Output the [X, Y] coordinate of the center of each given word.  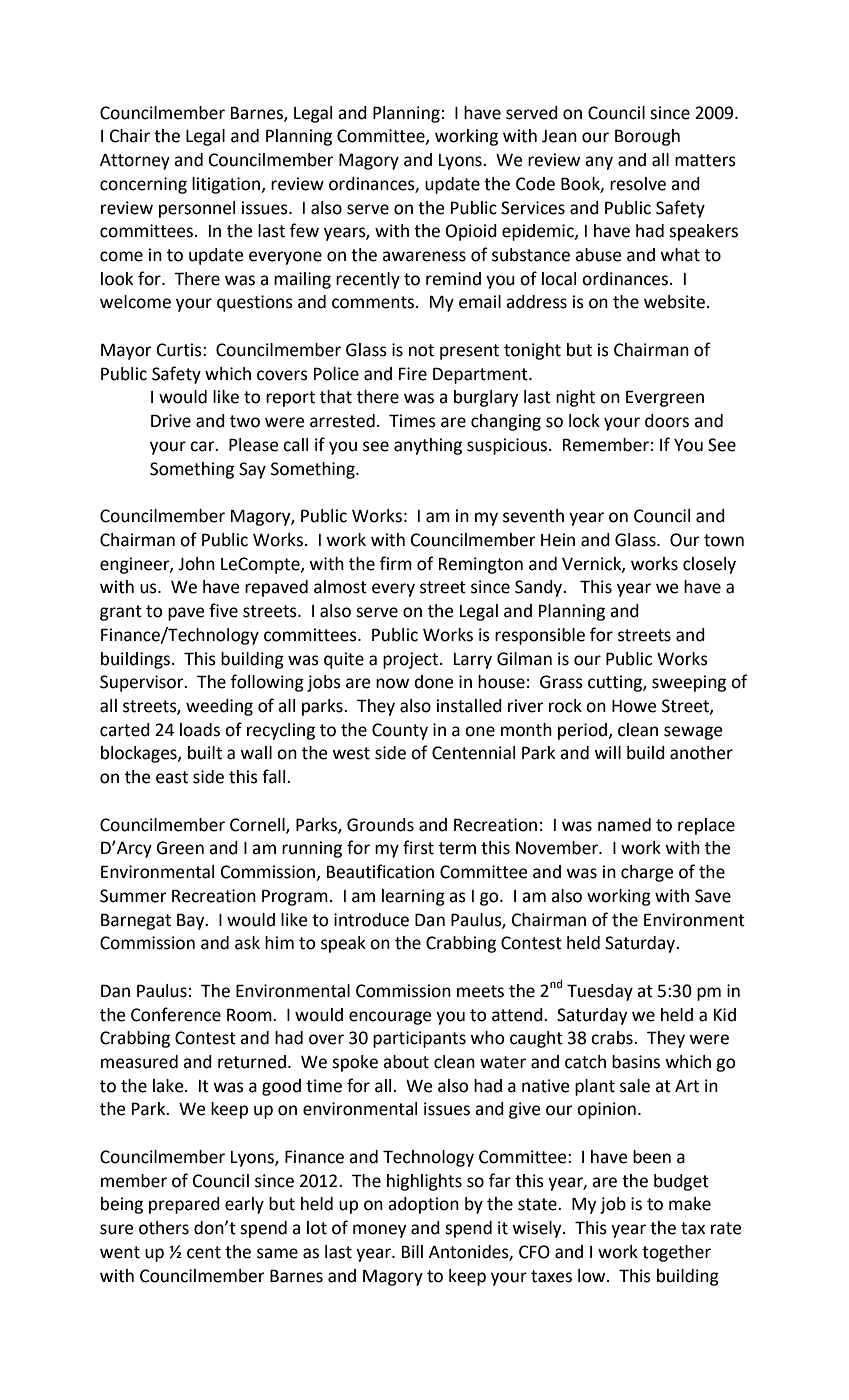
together [676, 1253]
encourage [390, 1018]
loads [200, 730]
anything [428, 446]
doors [667, 421]
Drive [171, 421]
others [164, 1228]
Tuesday [600, 992]
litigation [227, 185]
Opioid [471, 232]
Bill [412, 1251]
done [434, 682]
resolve [638, 184]
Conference [176, 1014]
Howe [634, 706]
